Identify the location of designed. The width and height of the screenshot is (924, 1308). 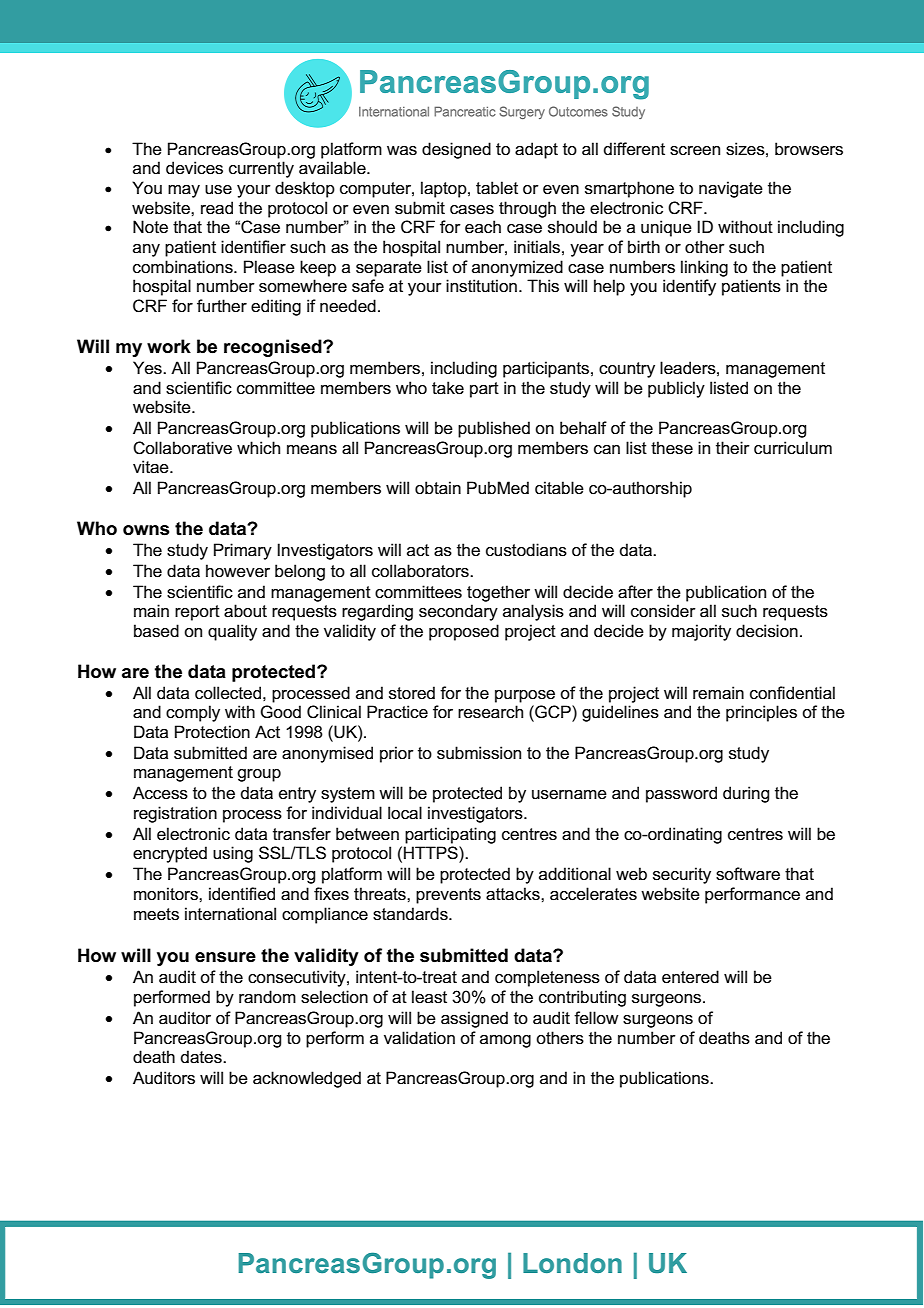
(456, 150).
